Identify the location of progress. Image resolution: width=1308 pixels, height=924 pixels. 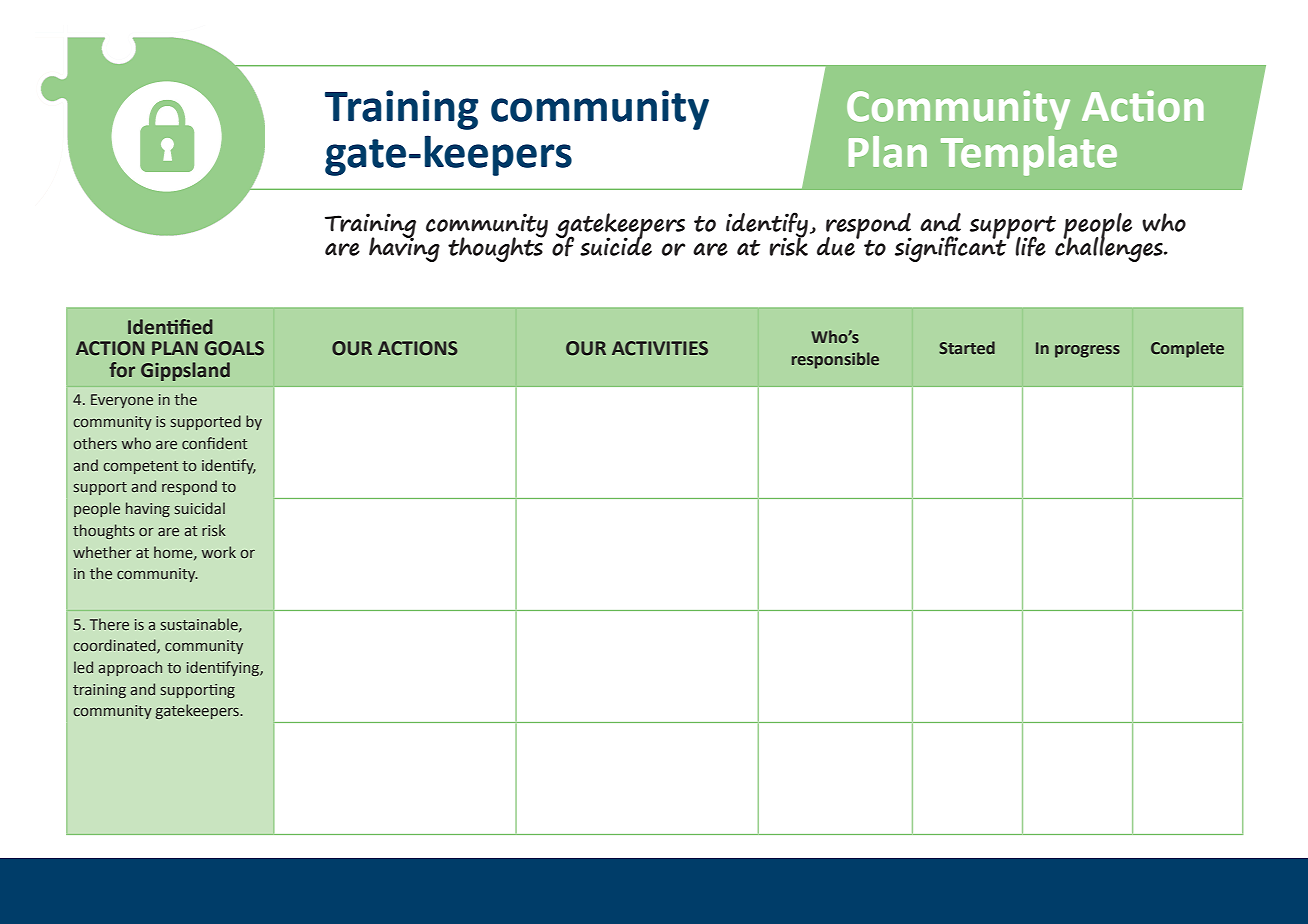
(1087, 351).
